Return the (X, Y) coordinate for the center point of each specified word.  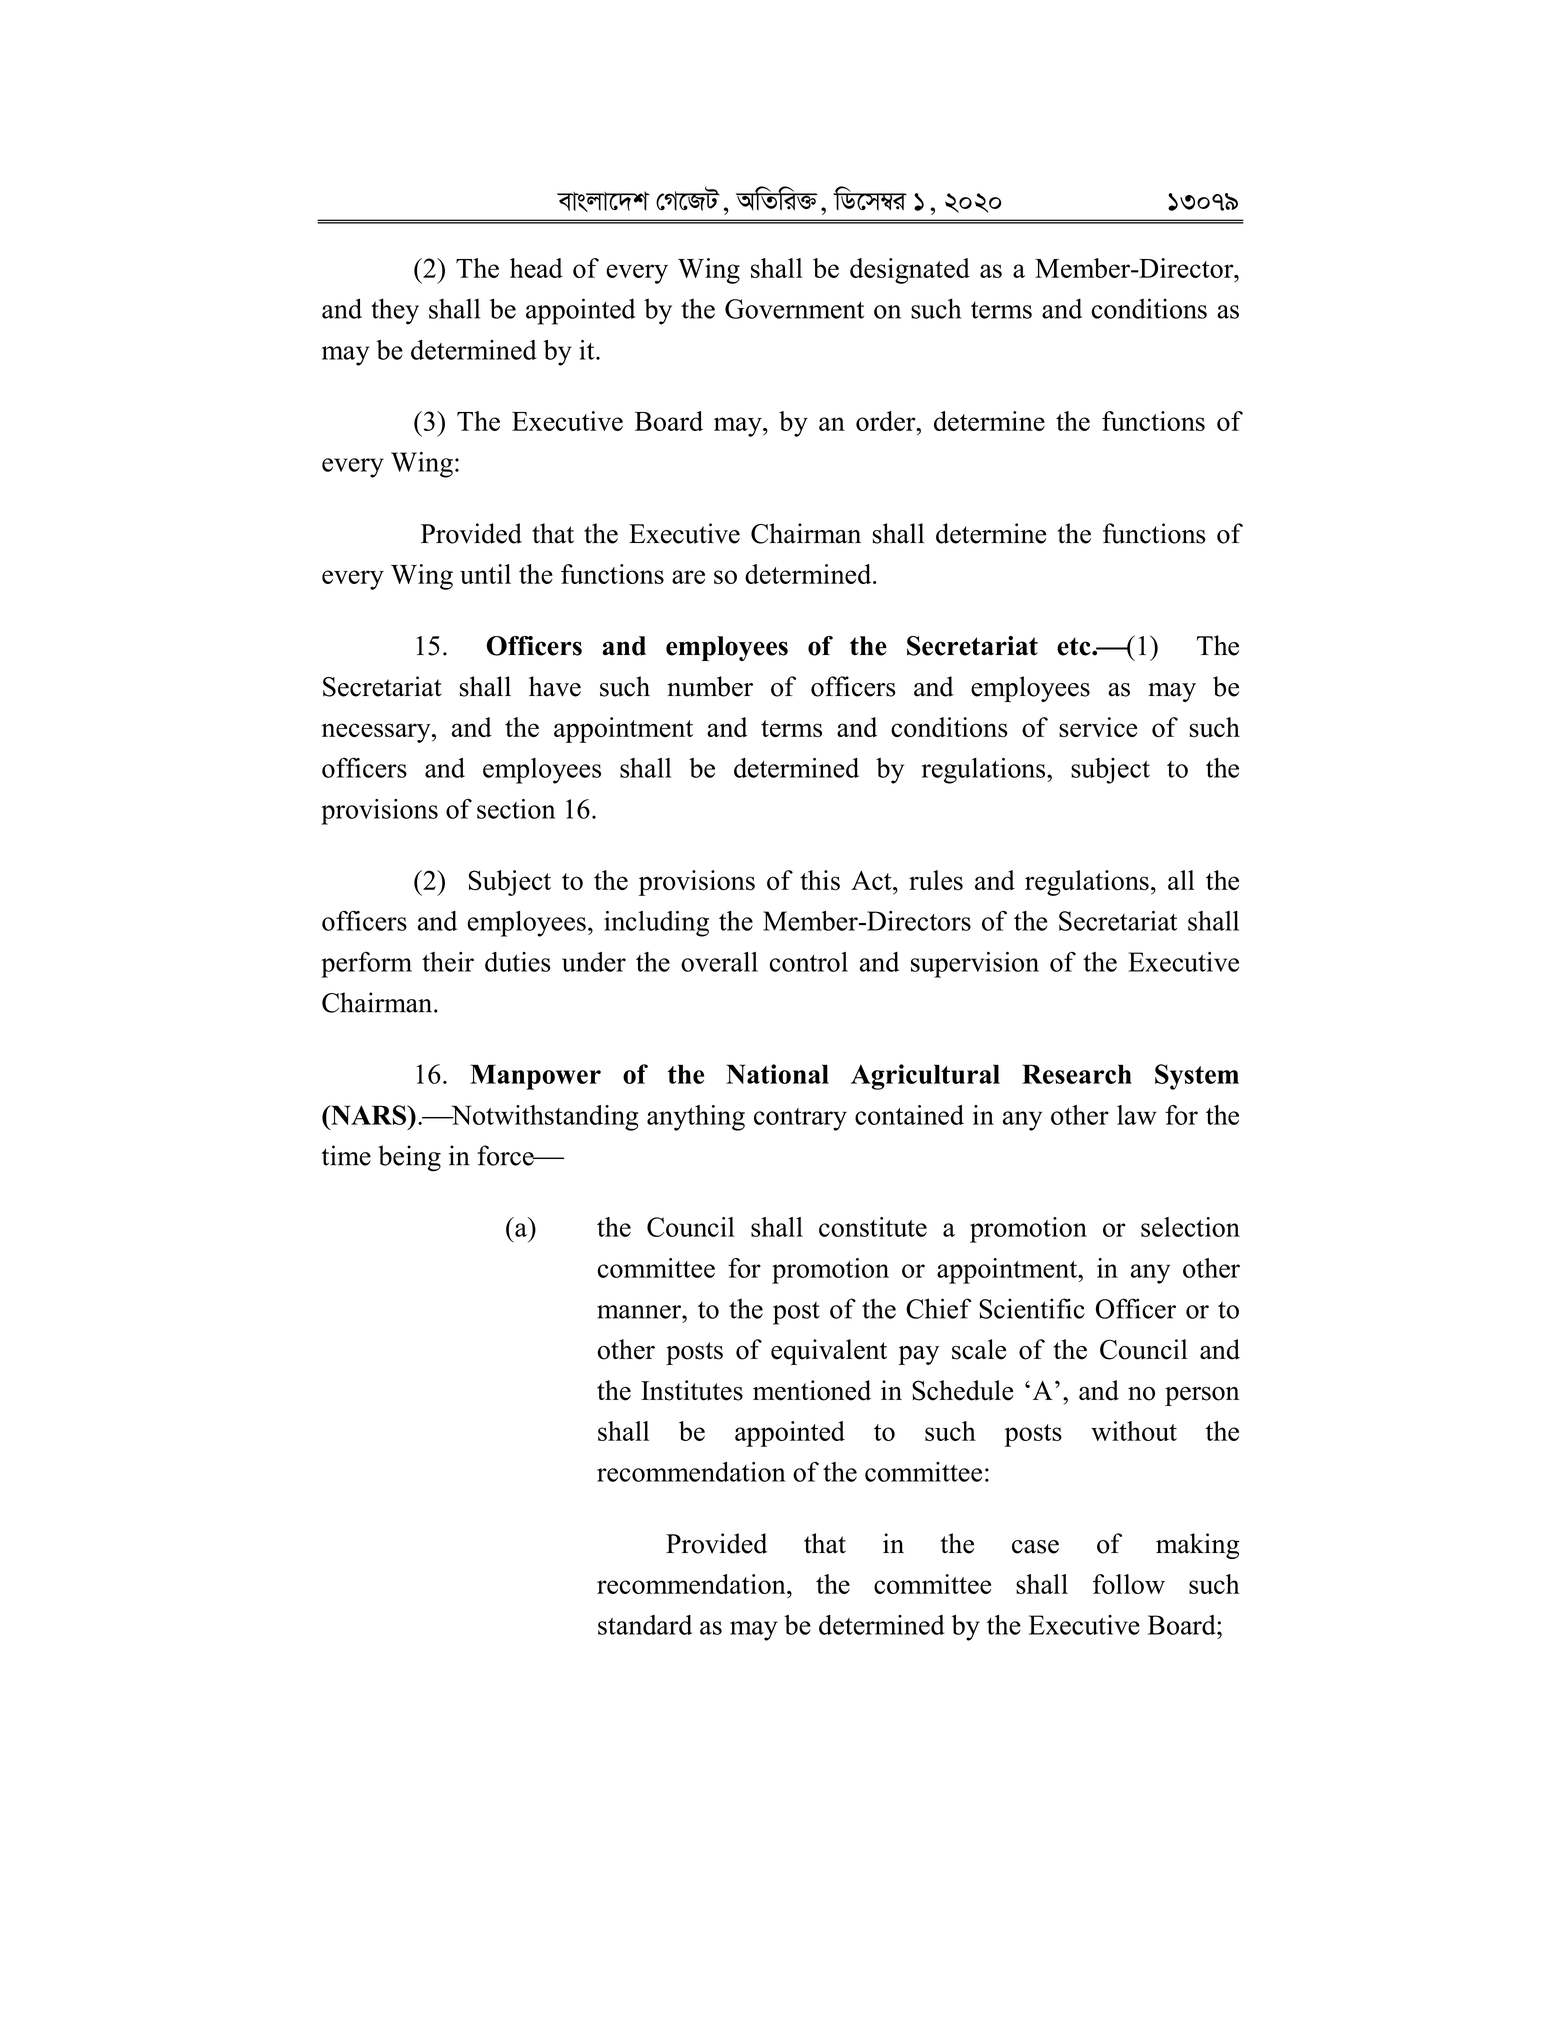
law (1137, 1115)
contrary (800, 1119)
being (409, 1158)
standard (645, 1625)
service (1098, 727)
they (395, 311)
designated (910, 271)
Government (794, 309)
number (710, 686)
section (516, 809)
